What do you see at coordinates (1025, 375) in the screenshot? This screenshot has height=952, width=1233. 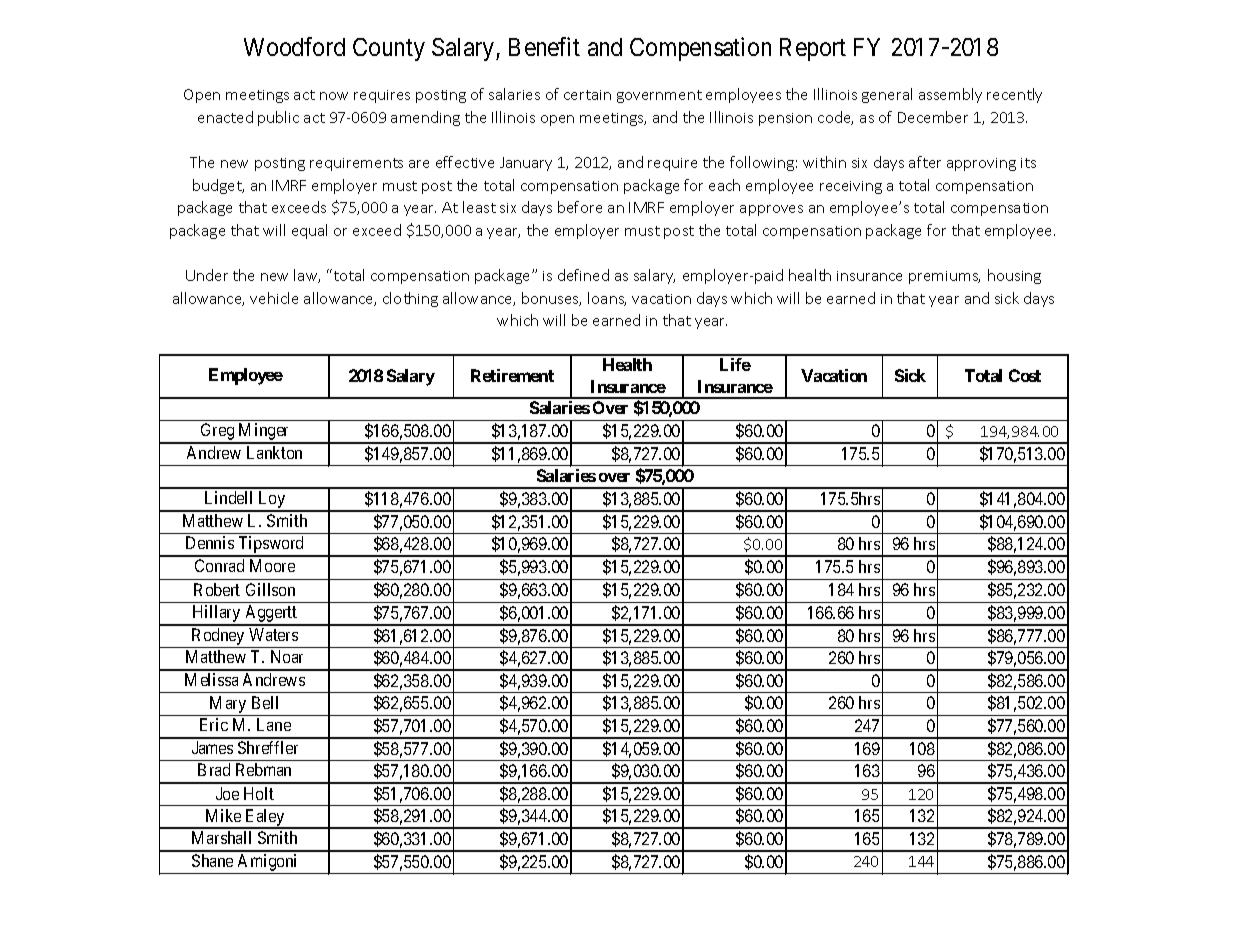 I see `Cost` at bounding box center [1025, 375].
